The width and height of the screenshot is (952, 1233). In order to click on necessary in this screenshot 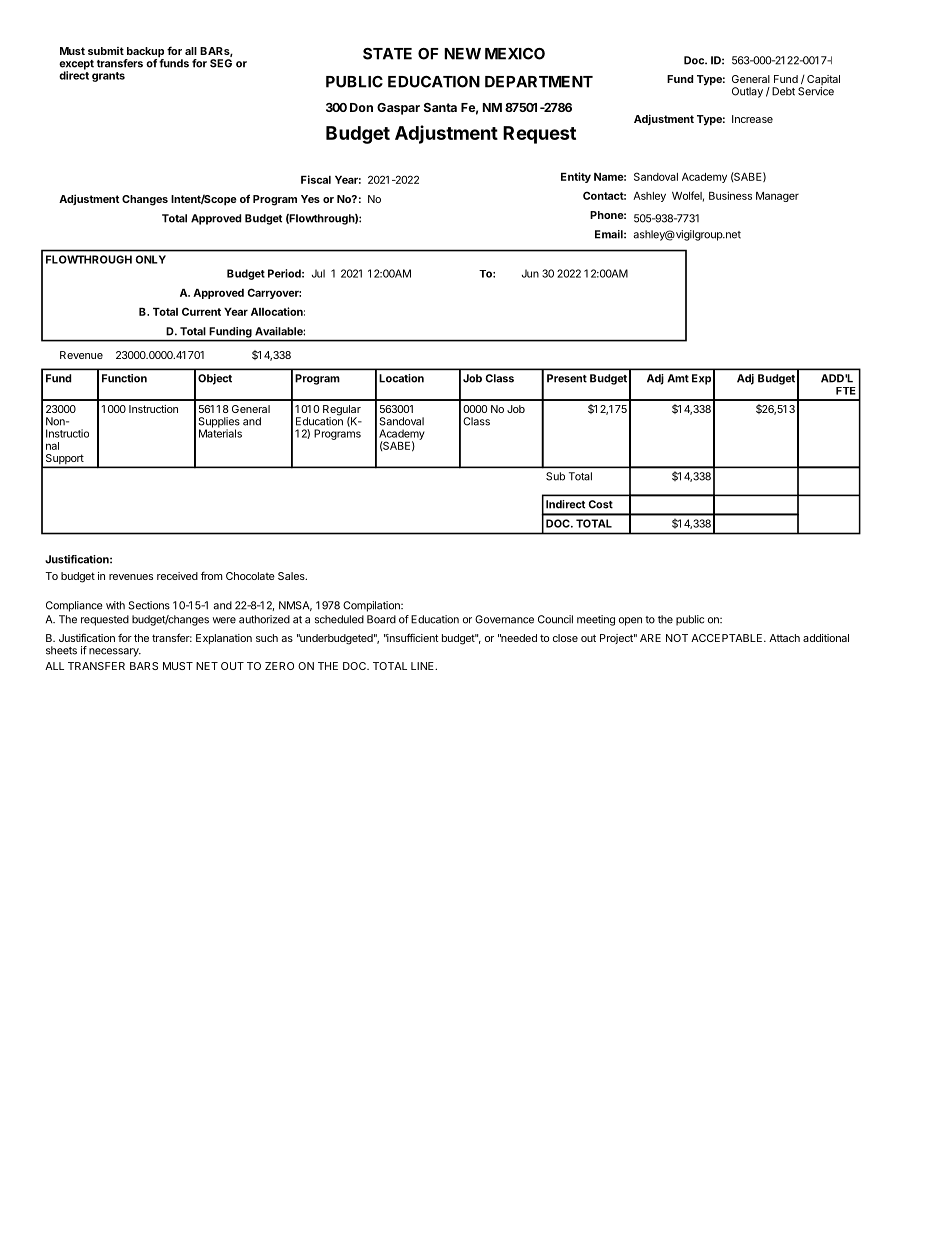, I will do `click(115, 652)`.
